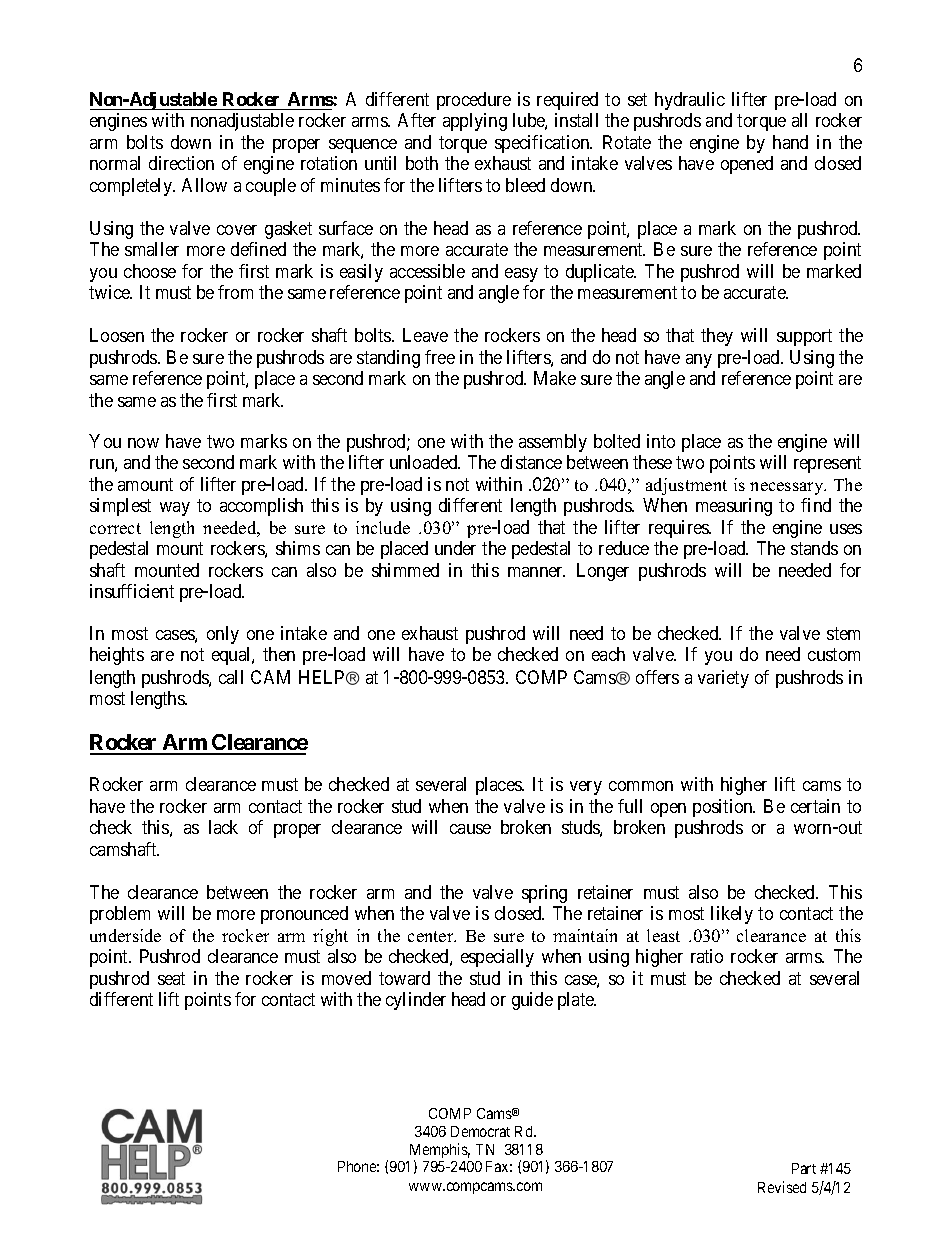  I want to click on now, so click(143, 443).
